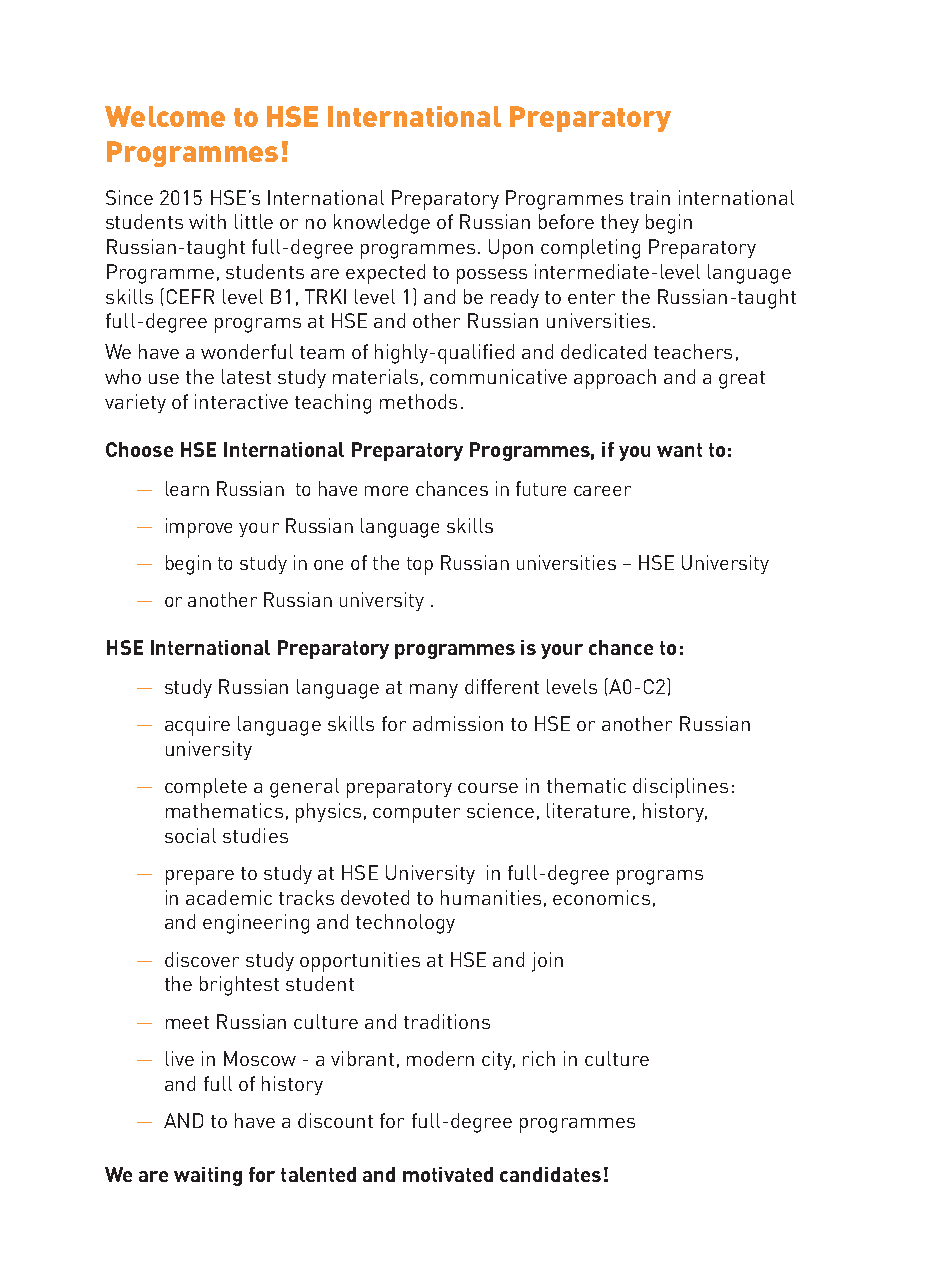  What do you see at coordinates (190, 835) in the document?
I see `social` at bounding box center [190, 835].
